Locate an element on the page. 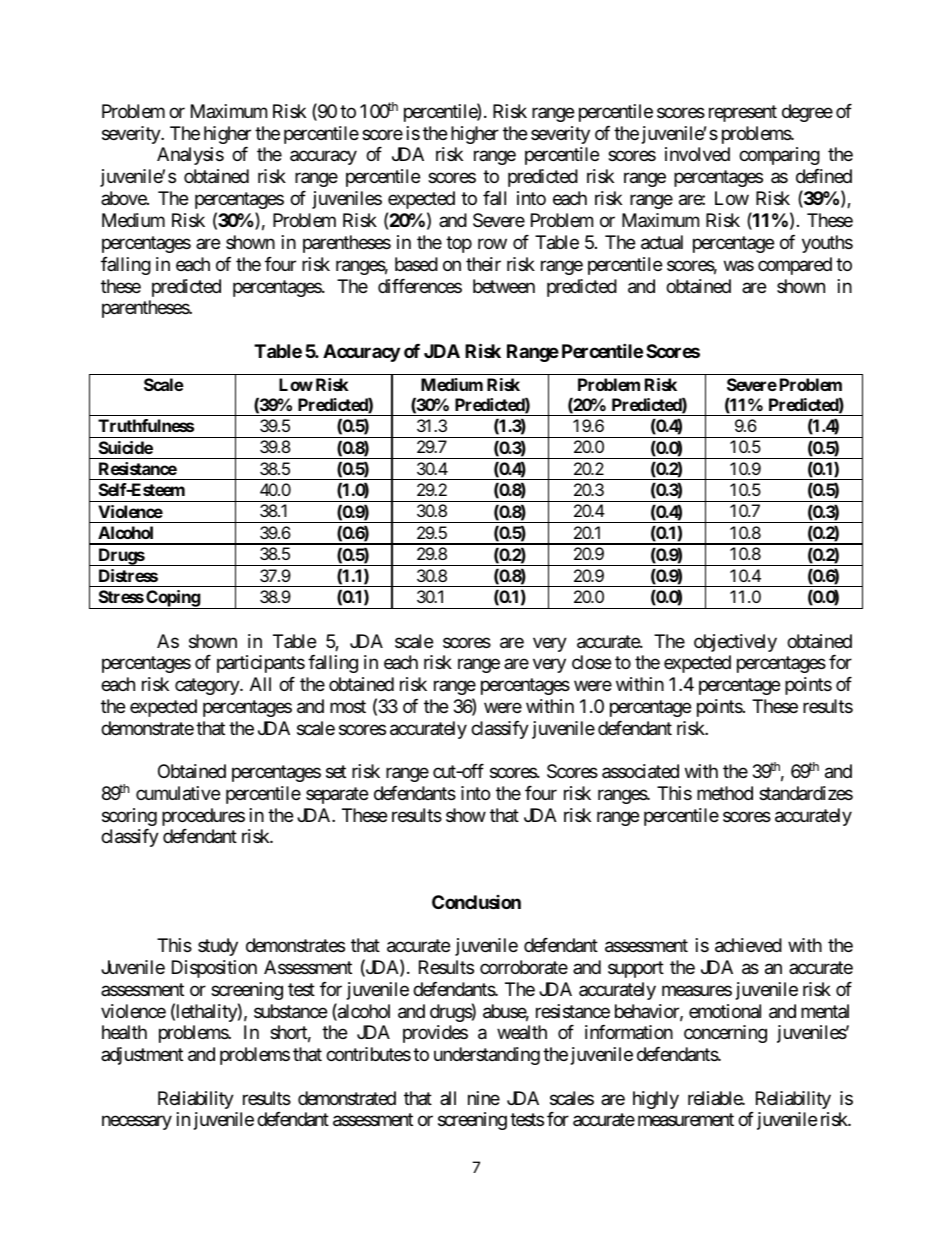 The image size is (952, 1233). understanding is located at coordinates (487, 1056).
